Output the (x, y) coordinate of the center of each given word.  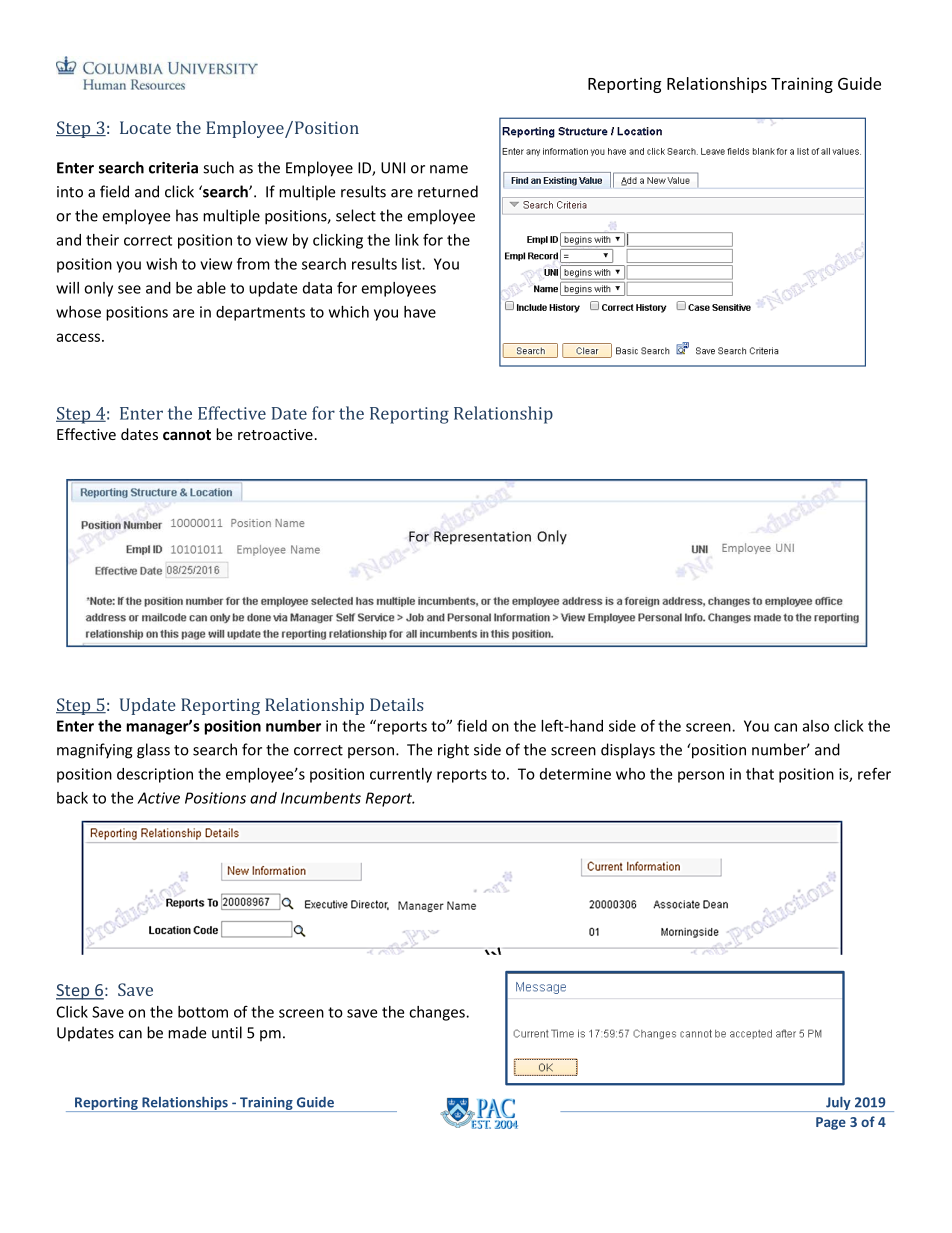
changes (438, 1013)
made (187, 1032)
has (187, 215)
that (760, 774)
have (420, 312)
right (453, 751)
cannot (187, 435)
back (72, 798)
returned (448, 191)
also (816, 726)
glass (153, 751)
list (412, 264)
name (449, 169)
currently (401, 775)
